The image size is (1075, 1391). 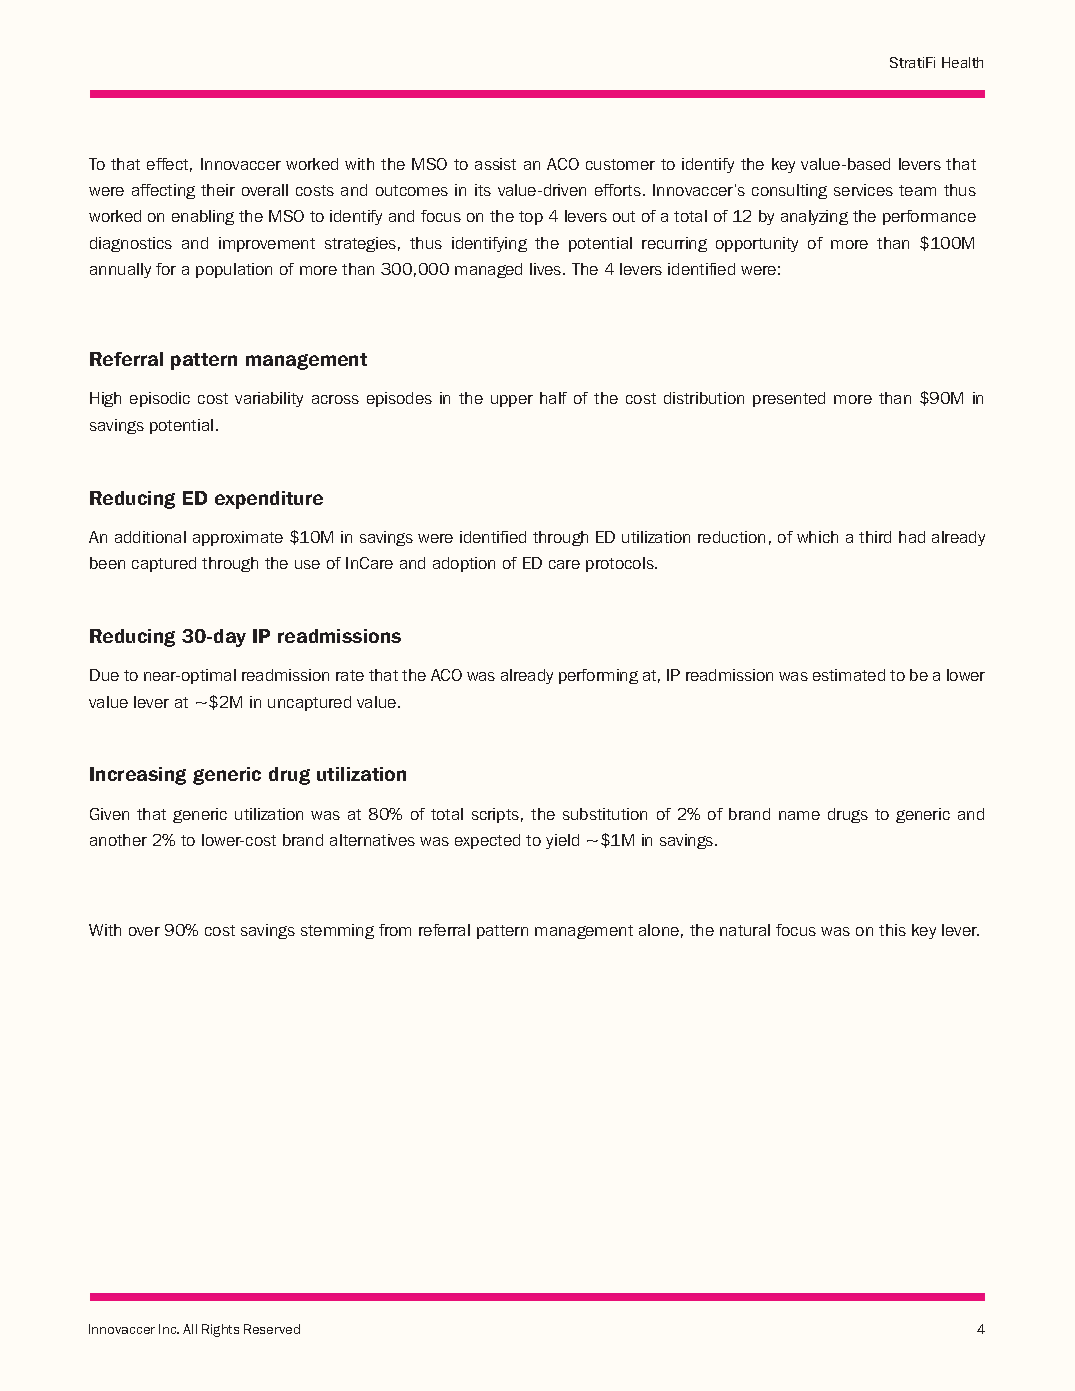 I want to click on their, so click(x=218, y=190).
